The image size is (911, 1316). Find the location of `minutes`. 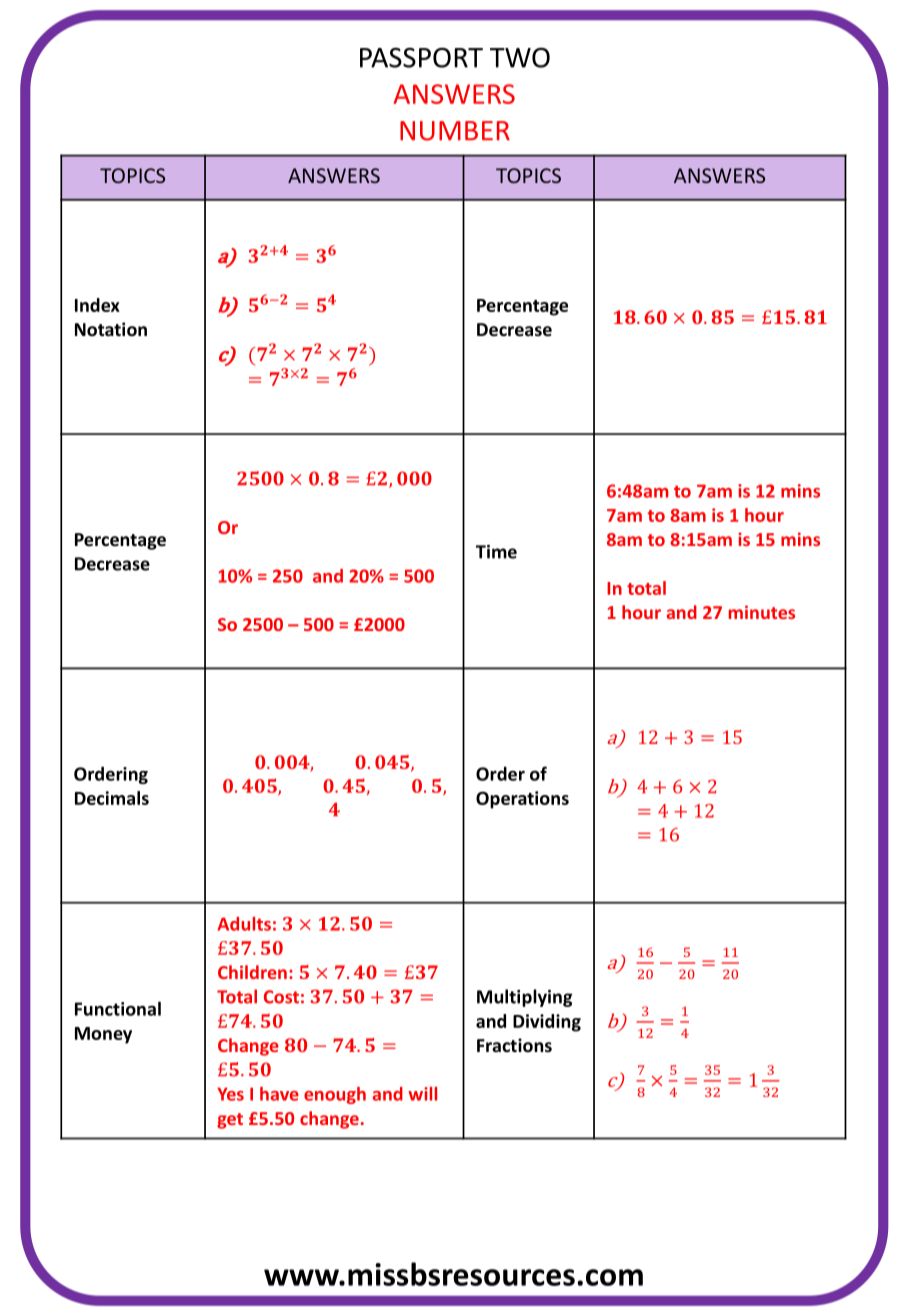

minutes is located at coordinates (762, 612).
